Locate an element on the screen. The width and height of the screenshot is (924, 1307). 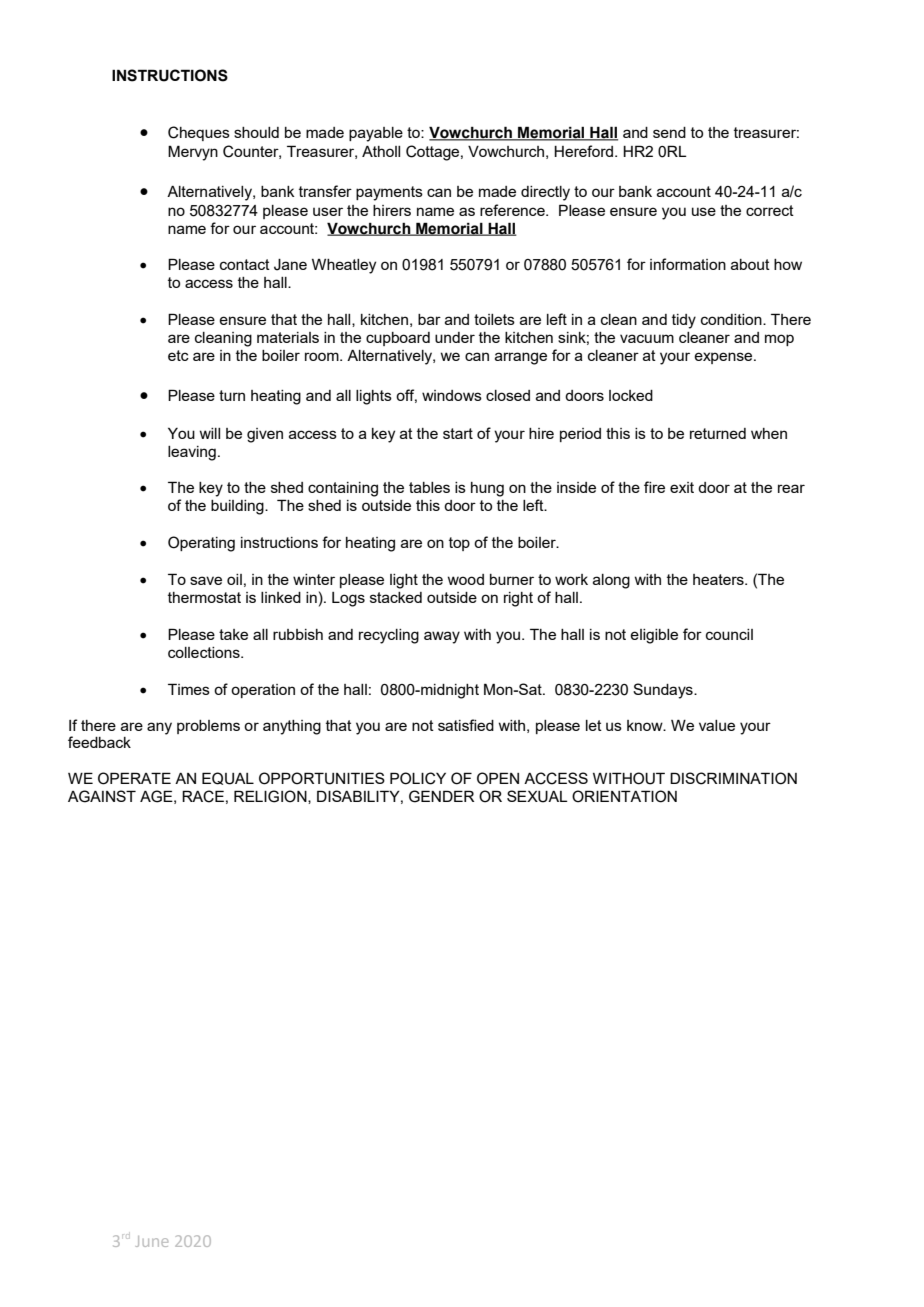
payments is located at coordinates (389, 193).
